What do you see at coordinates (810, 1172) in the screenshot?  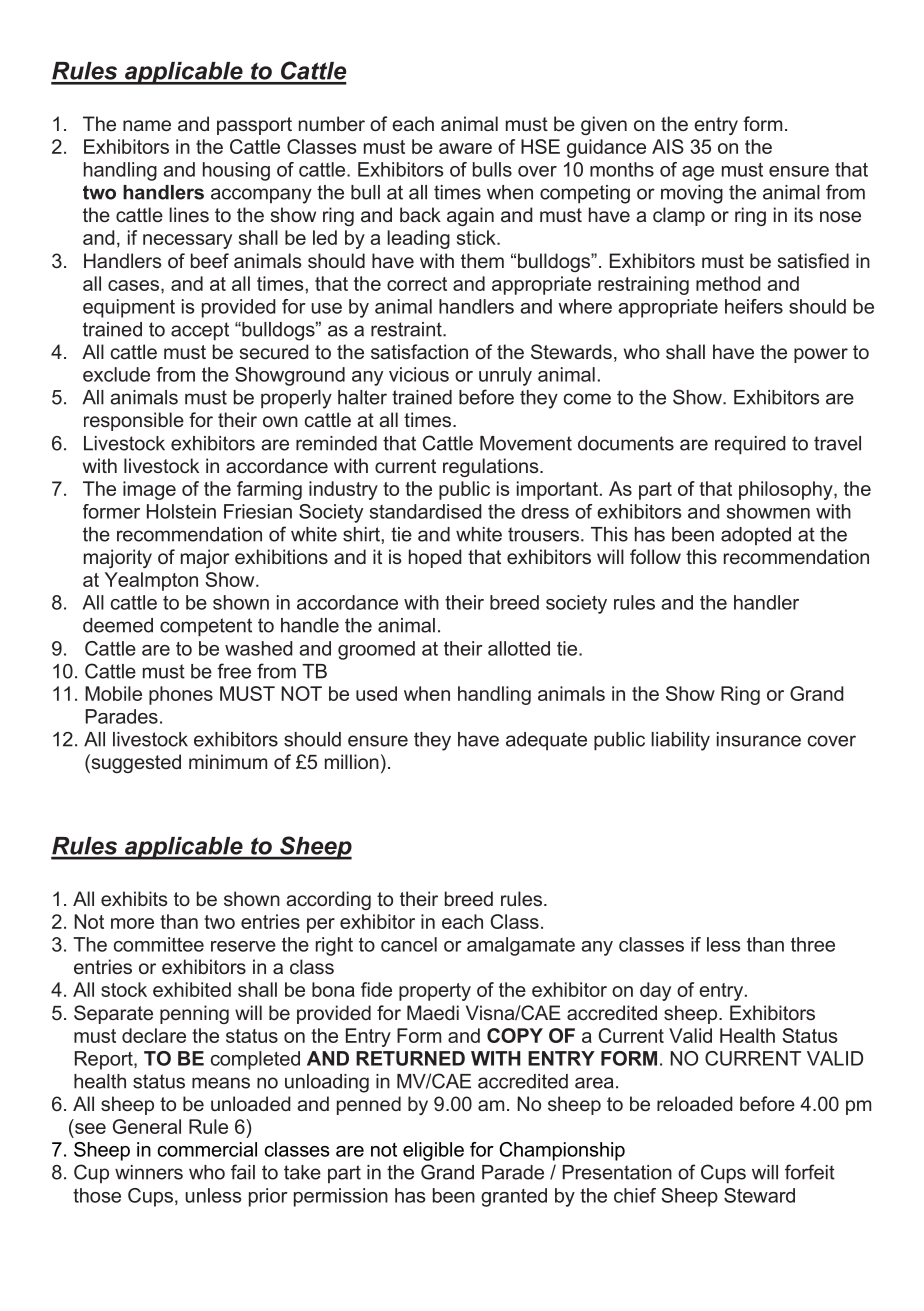 I see `forfeit` at bounding box center [810, 1172].
